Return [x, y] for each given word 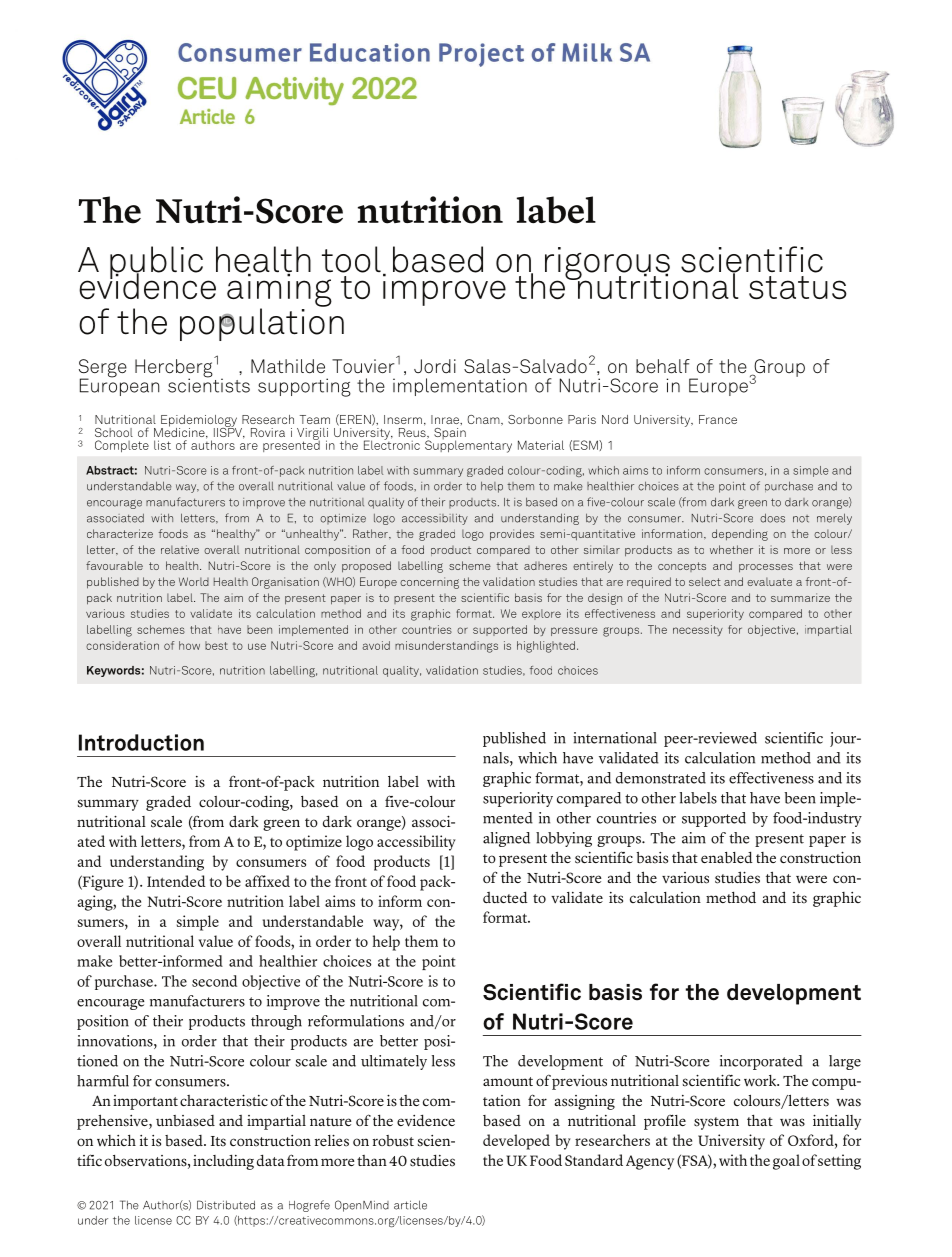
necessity [698, 630]
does [772, 518]
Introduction [141, 742]
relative [180, 549]
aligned [506, 839]
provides [512, 535]
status [798, 287]
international [615, 738]
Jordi [435, 366]
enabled [727, 857]
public [156, 263]
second [214, 981]
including [223, 1162]
